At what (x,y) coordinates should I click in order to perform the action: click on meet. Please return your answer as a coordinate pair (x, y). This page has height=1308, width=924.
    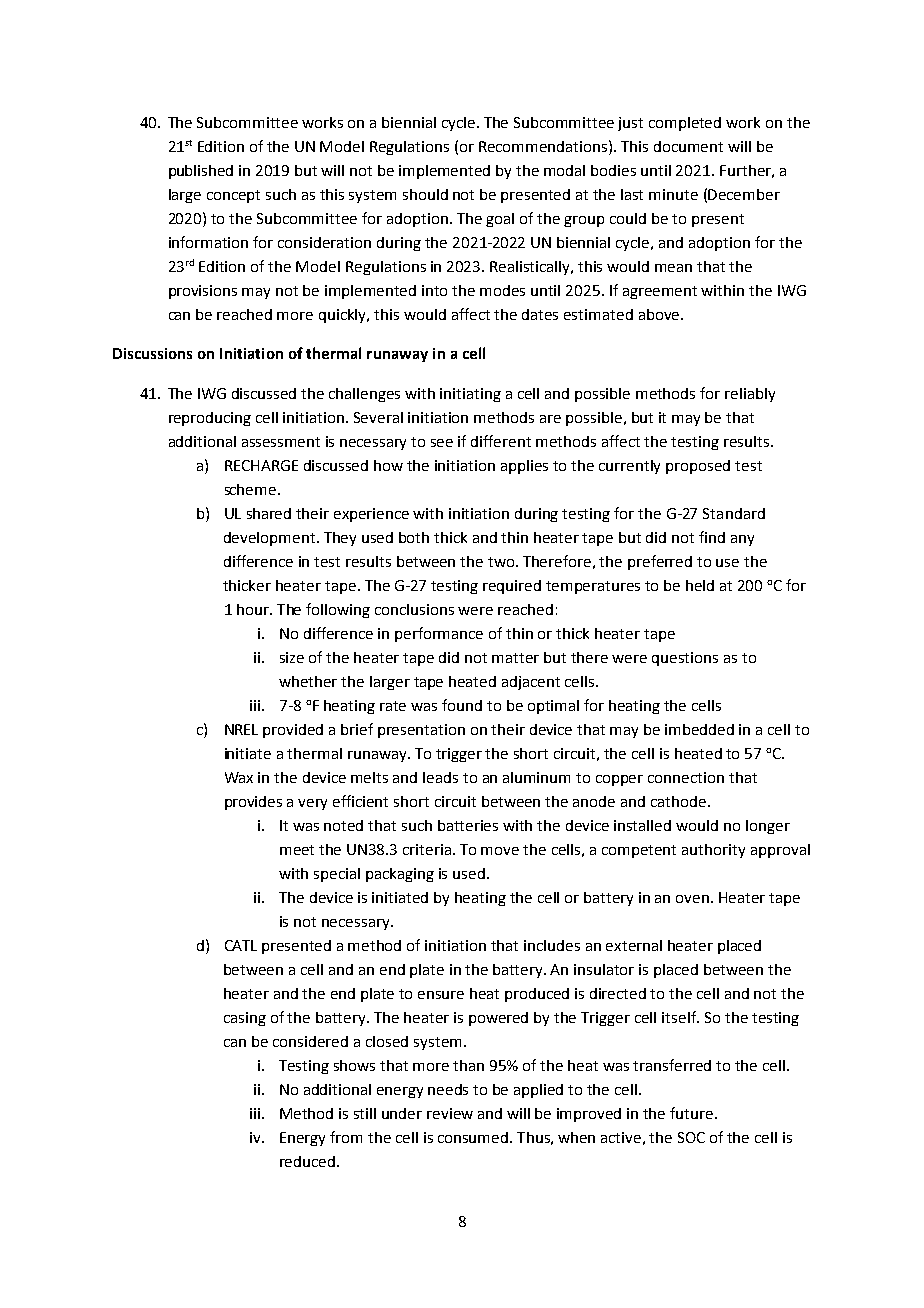
    Looking at the image, I should click on (297, 850).
